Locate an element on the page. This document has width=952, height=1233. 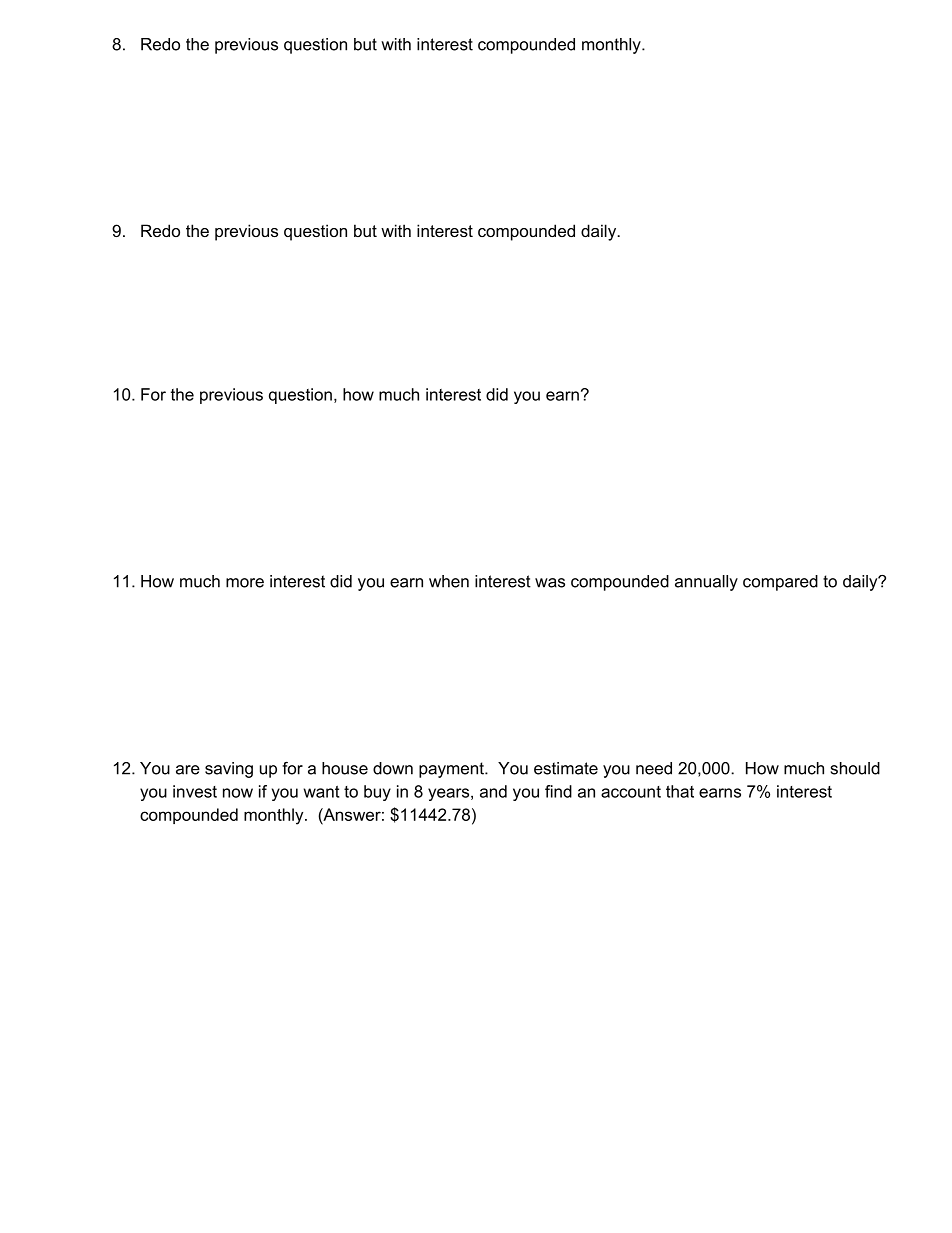
annually is located at coordinates (706, 583).
